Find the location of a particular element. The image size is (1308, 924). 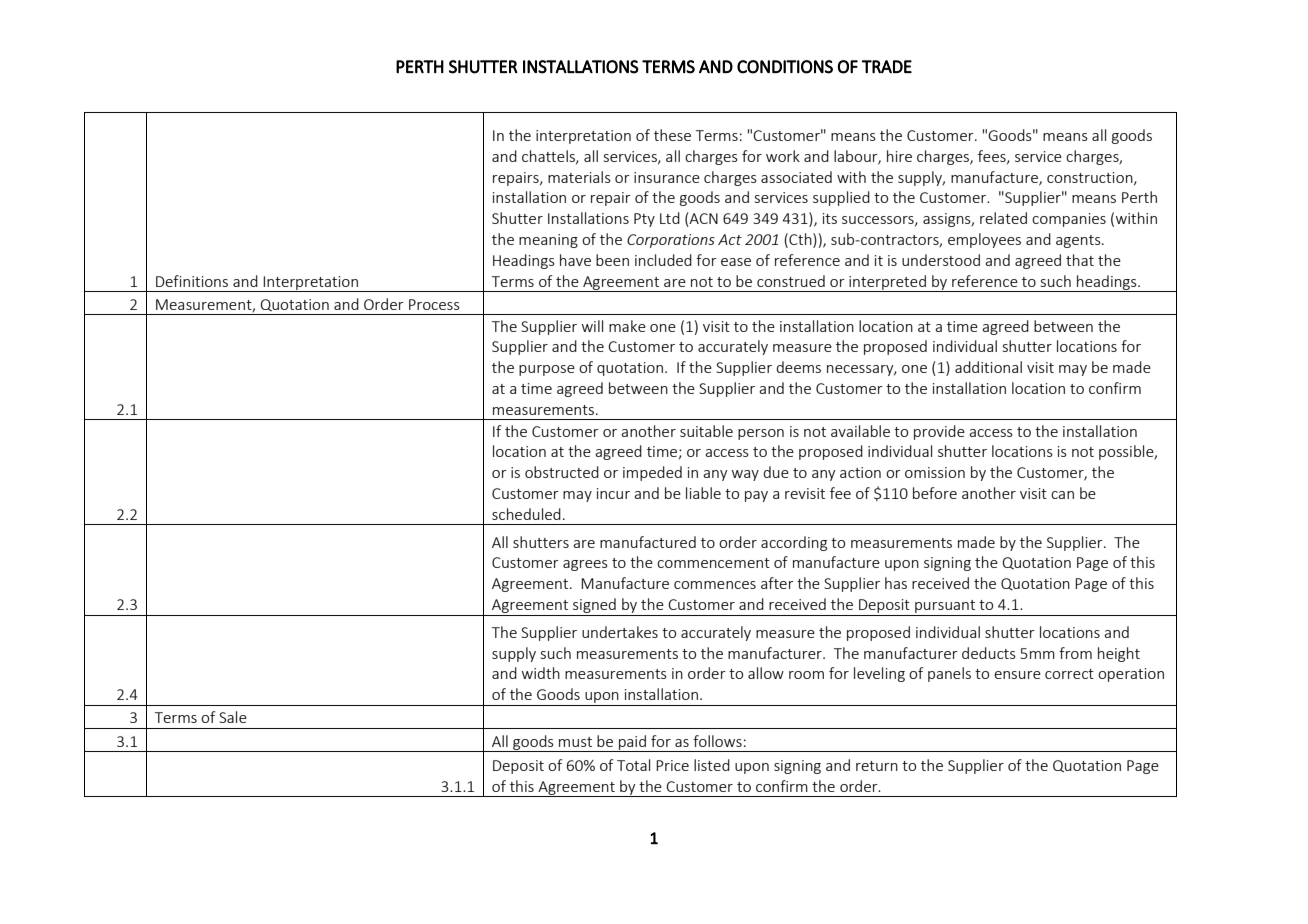

employees is located at coordinates (984, 240).
